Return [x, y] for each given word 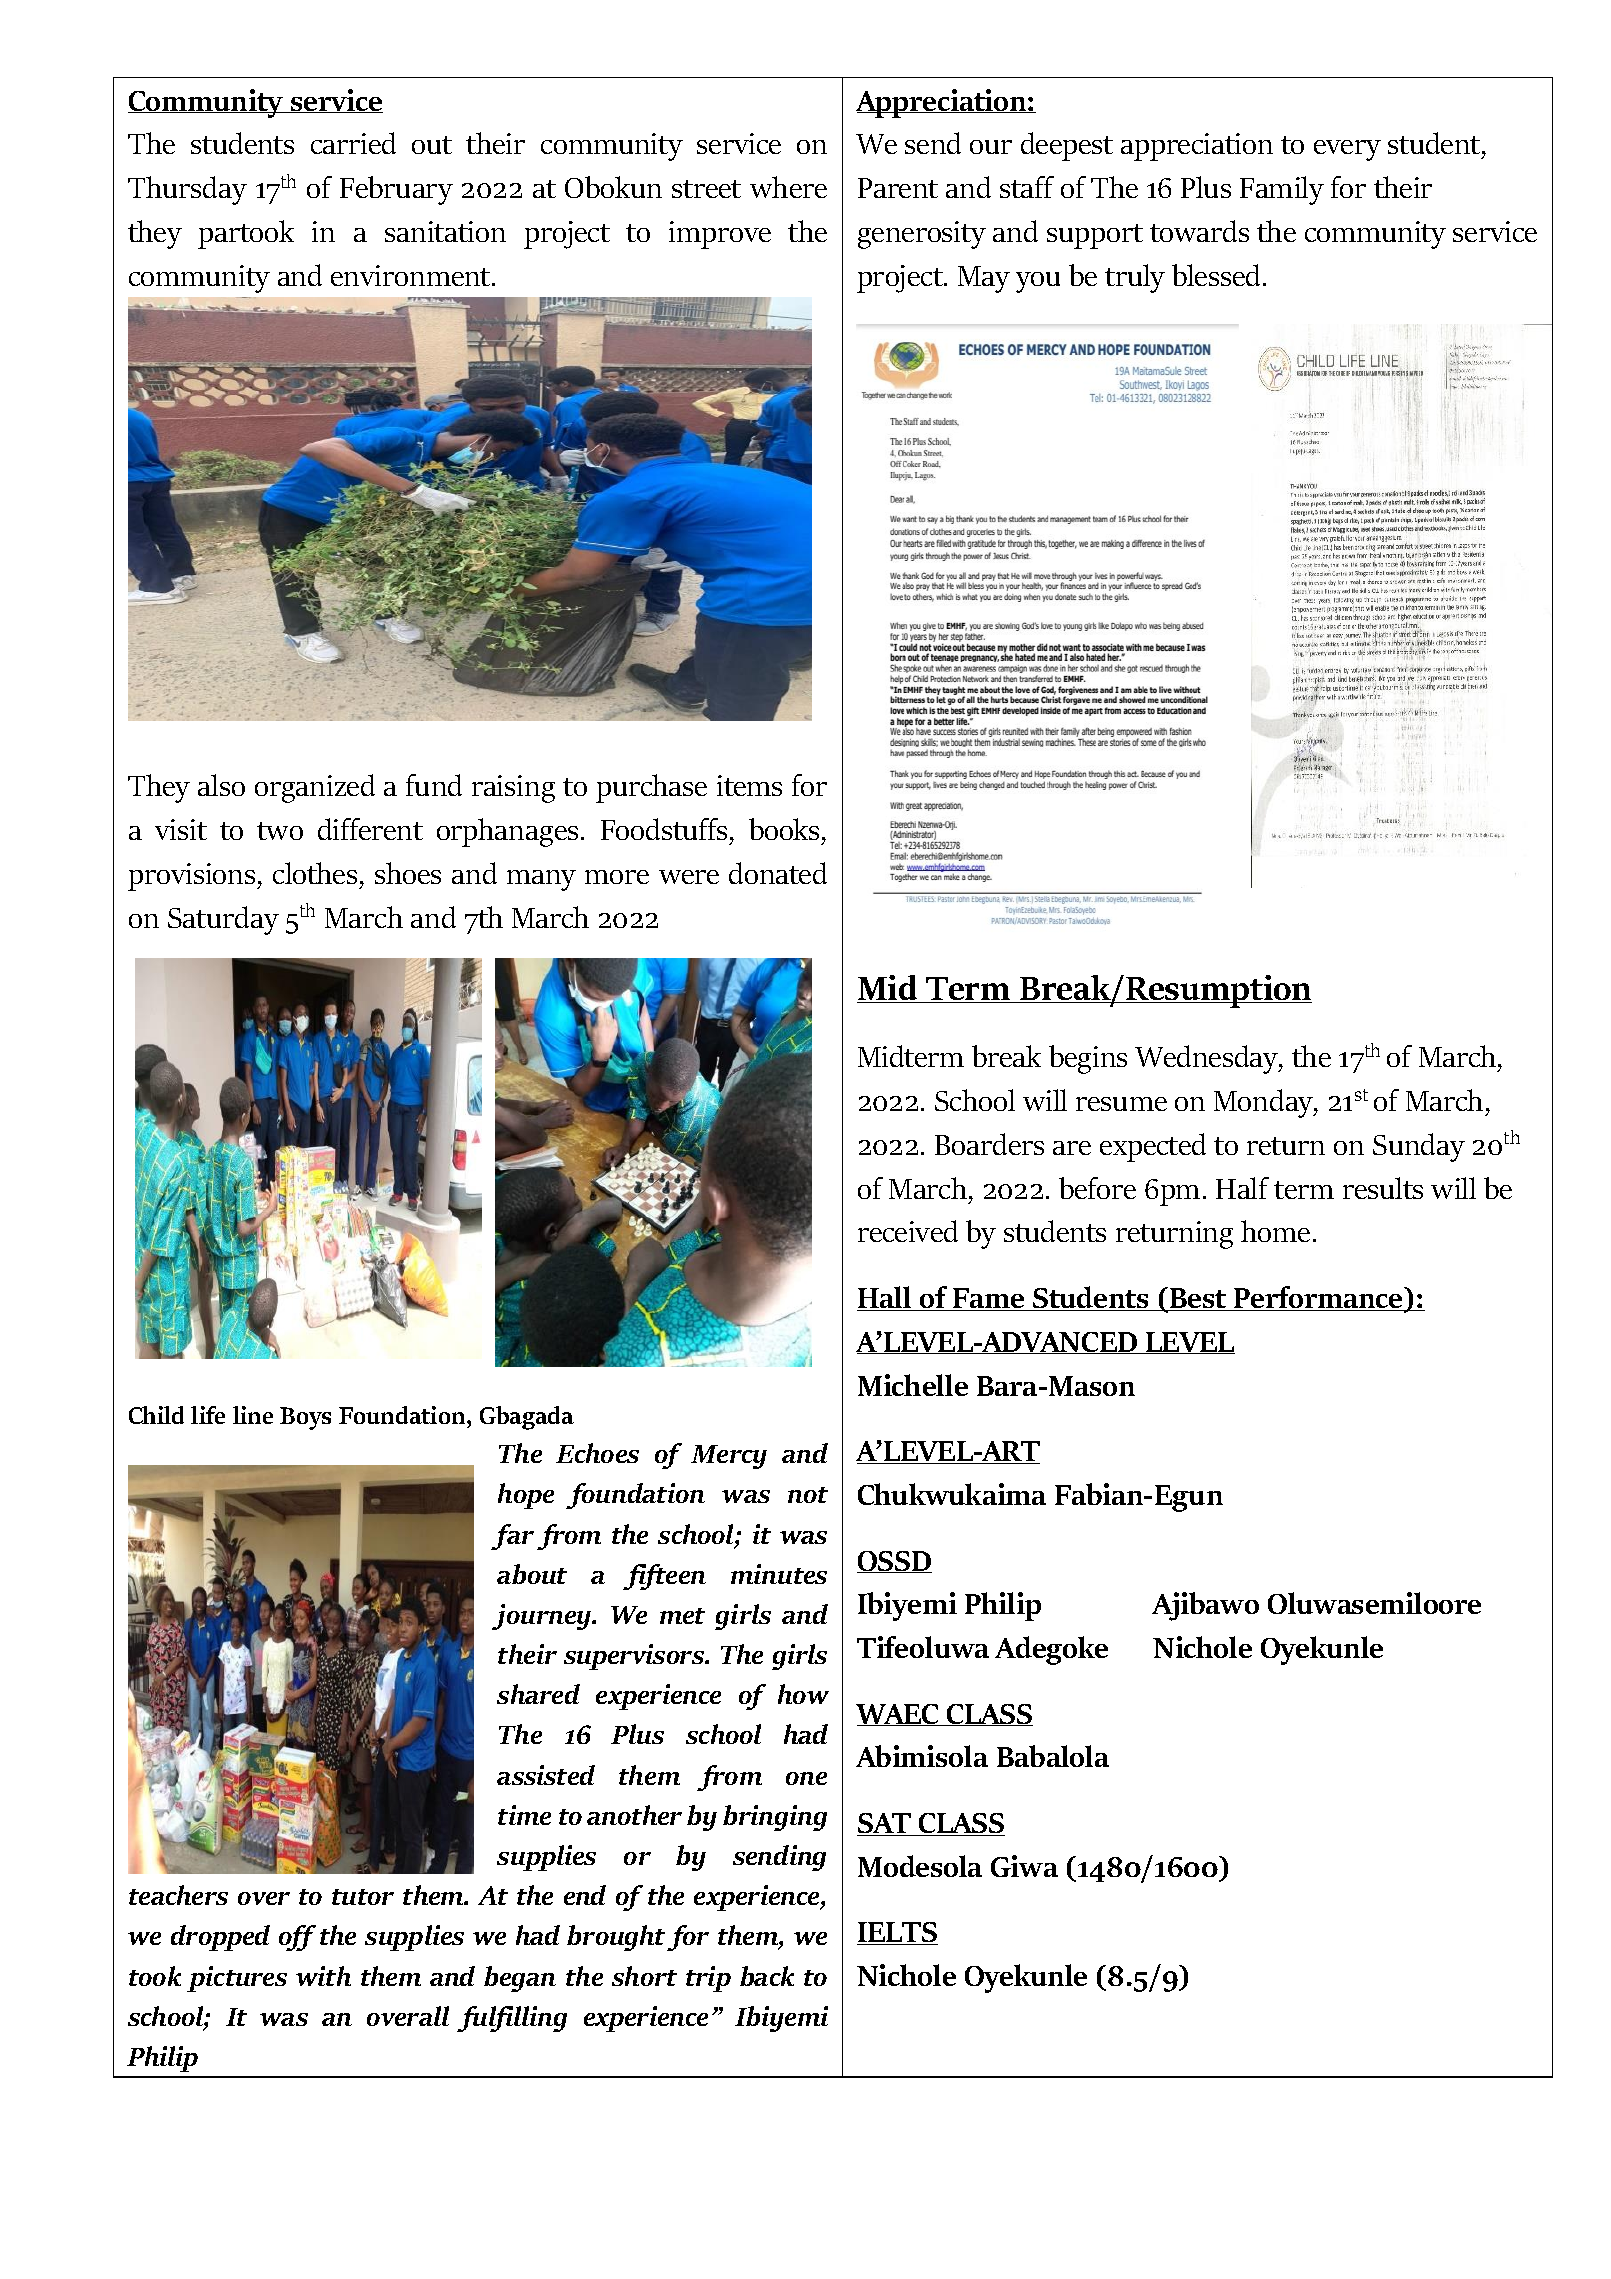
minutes [779, 1574]
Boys [305, 1418]
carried [353, 143]
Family [1282, 190]
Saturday [223, 920]
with [323, 1976]
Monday [1265, 1103]
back [767, 1976]
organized [315, 788]
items [749, 785]
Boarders [989, 1144]
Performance [1318, 1298]
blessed [1216, 275]
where [788, 187]
